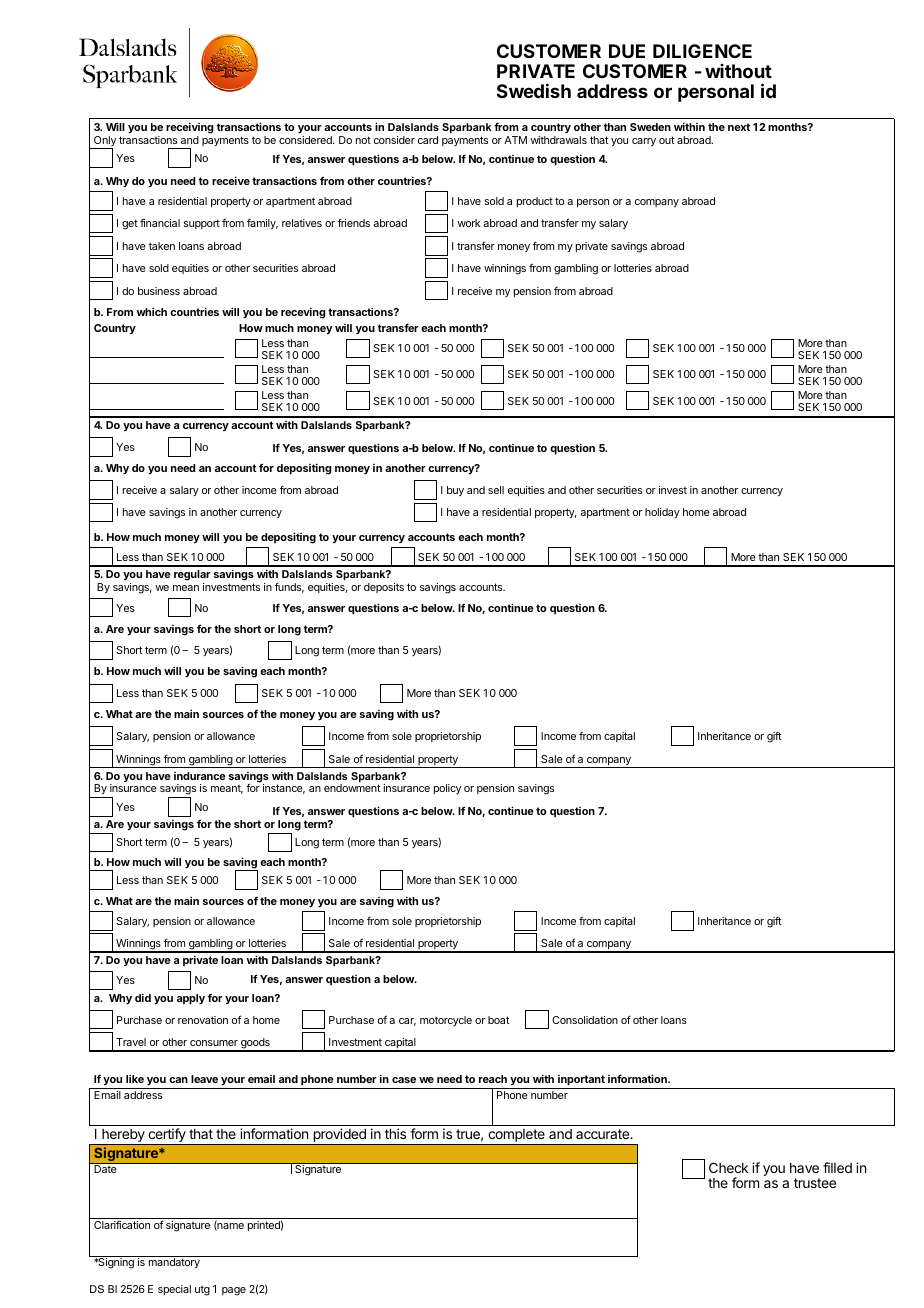 The width and height of the image is (924, 1308). What do you see at coordinates (534, 90) in the image?
I see `Swedish` at bounding box center [534, 90].
